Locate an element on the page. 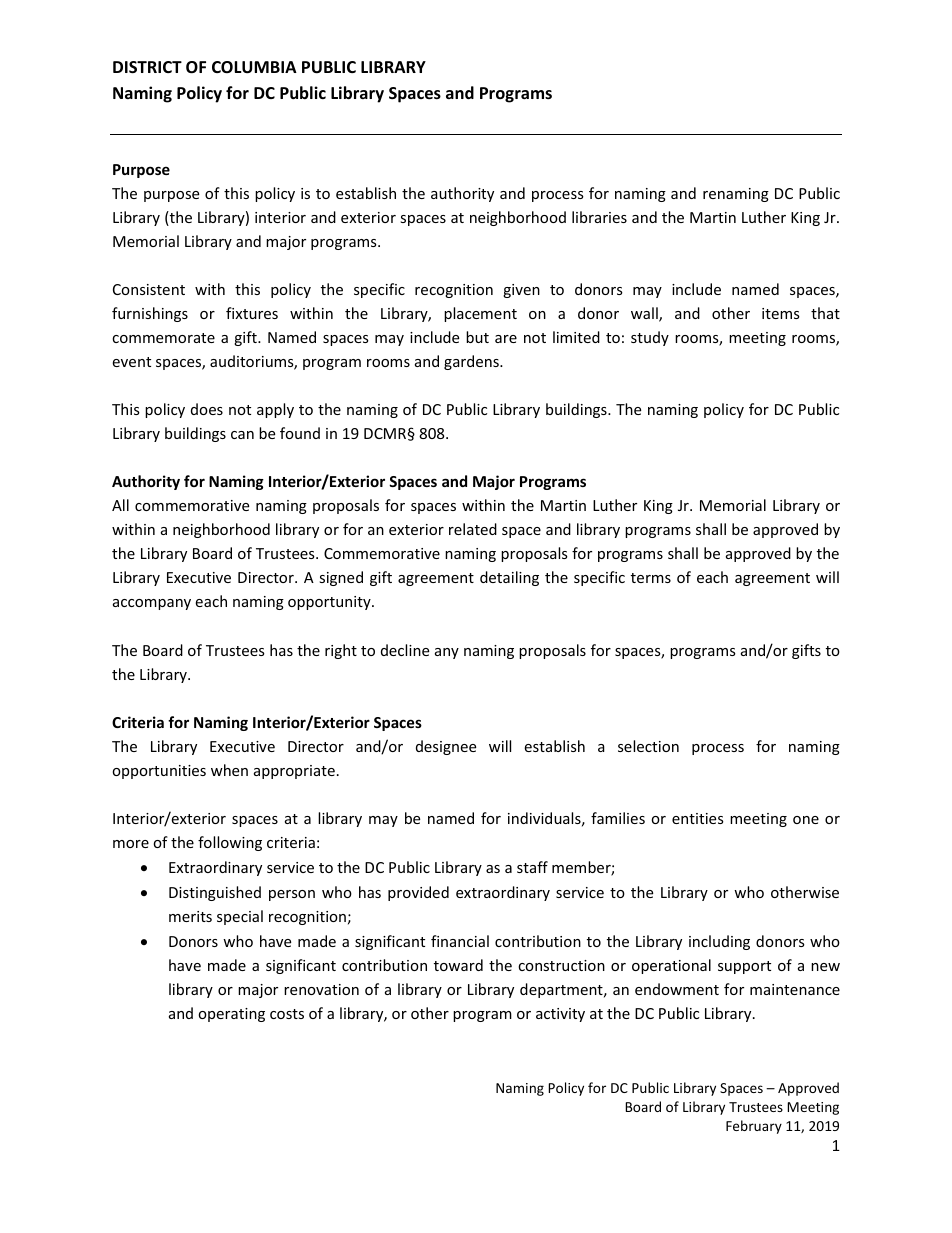  activity is located at coordinates (560, 1015).
